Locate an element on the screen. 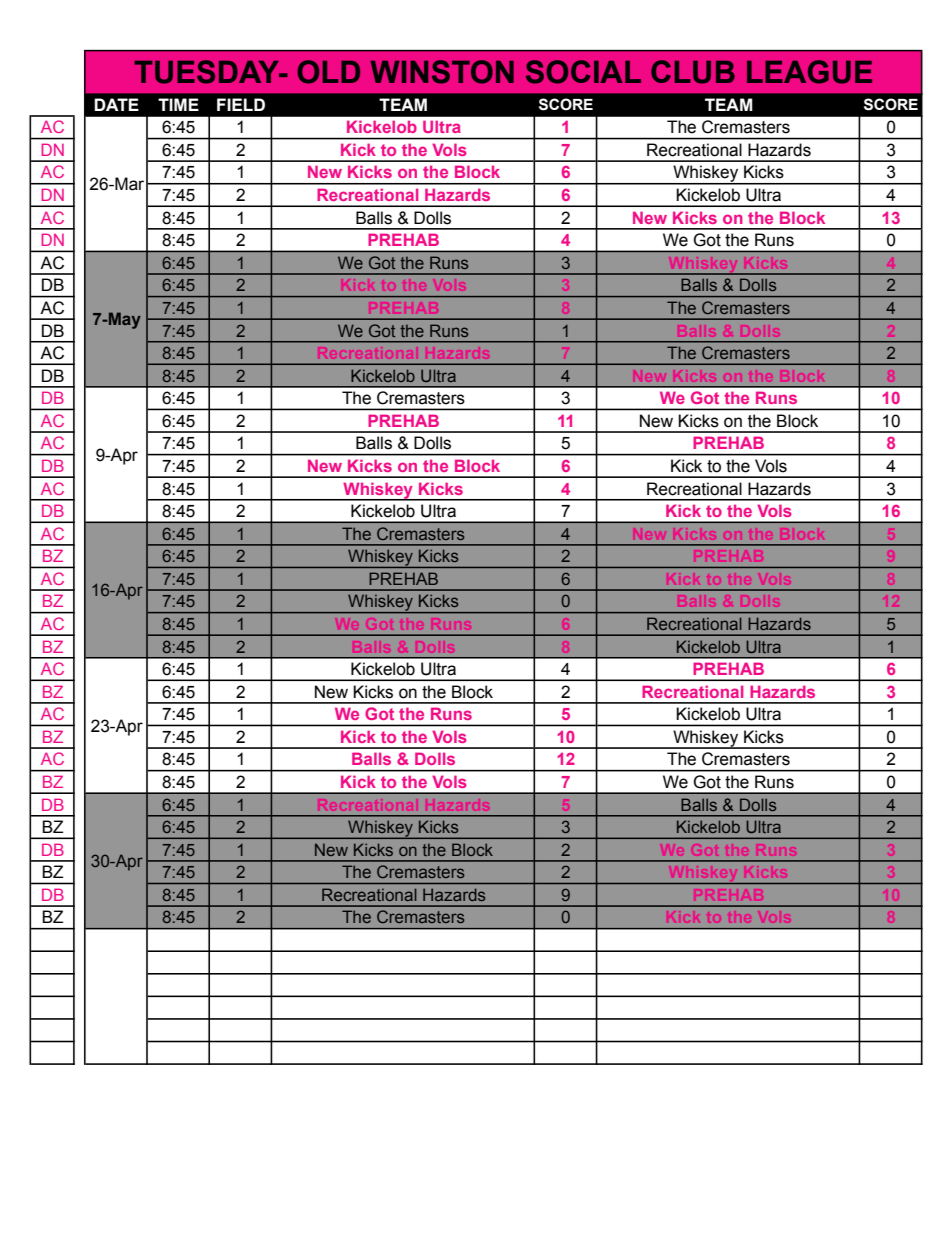 Image resolution: width=952 pixels, height=1233 pixels. TIME is located at coordinates (178, 104).
